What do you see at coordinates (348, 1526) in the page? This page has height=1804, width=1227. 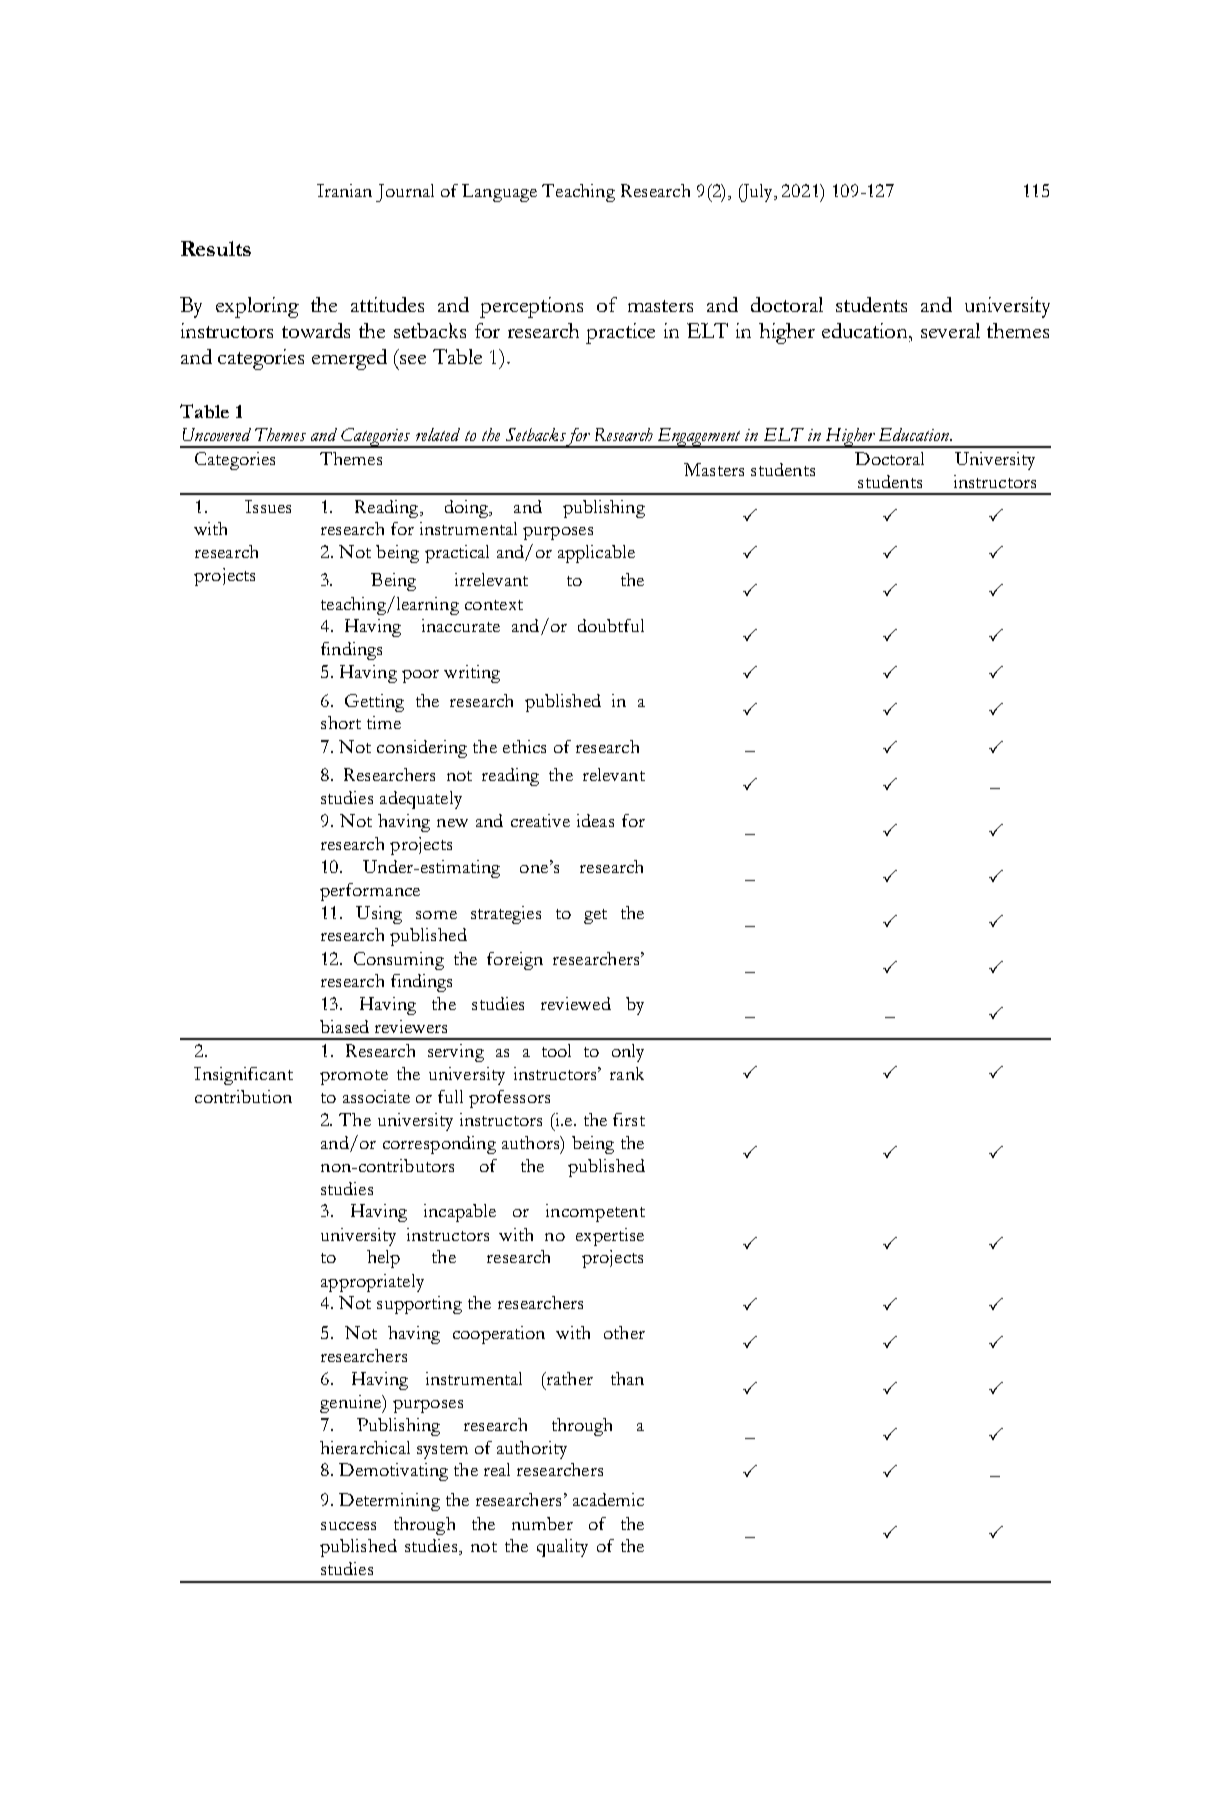 I see `success` at bounding box center [348, 1526].
